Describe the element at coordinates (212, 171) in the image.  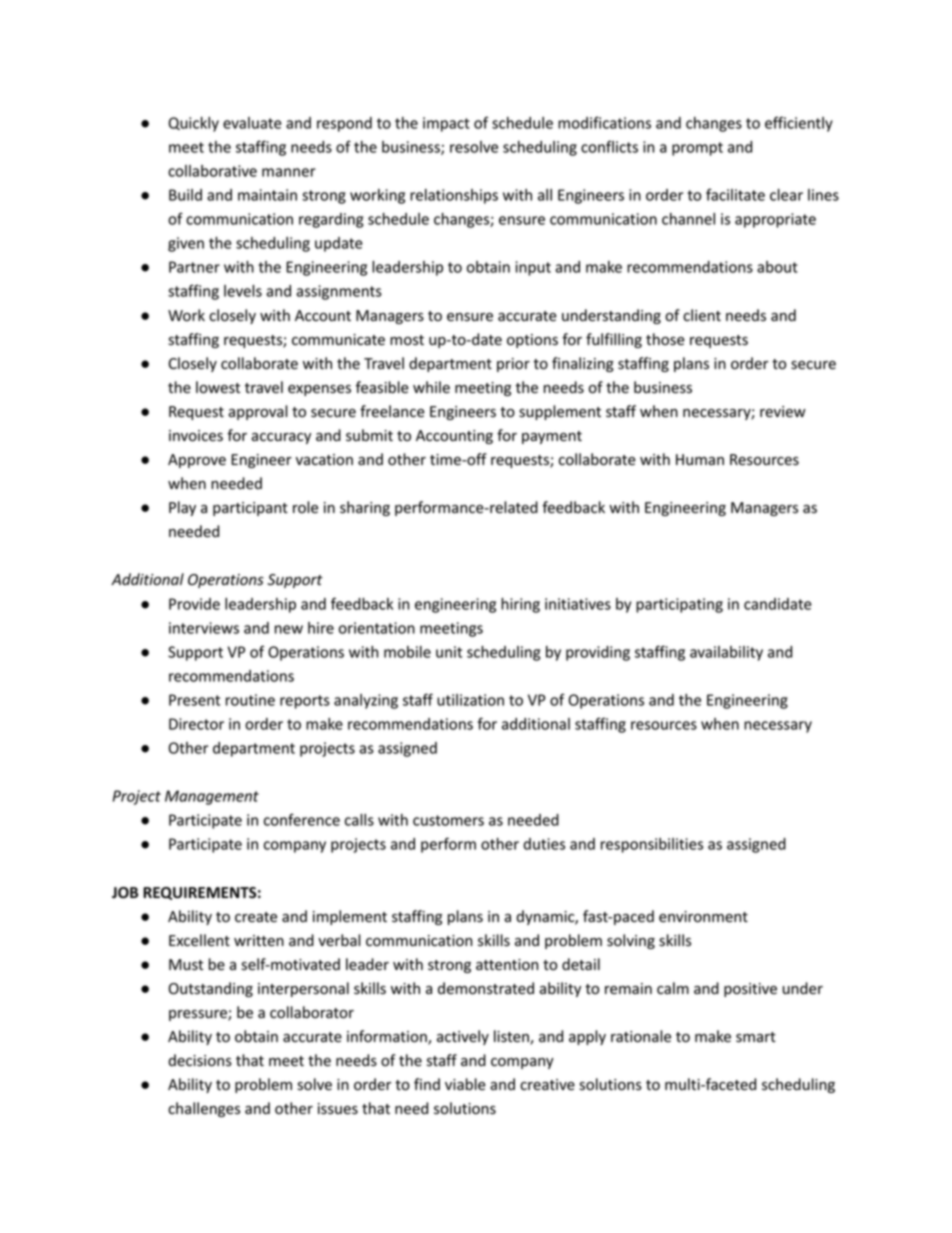
I see `collaborative` at that location.
